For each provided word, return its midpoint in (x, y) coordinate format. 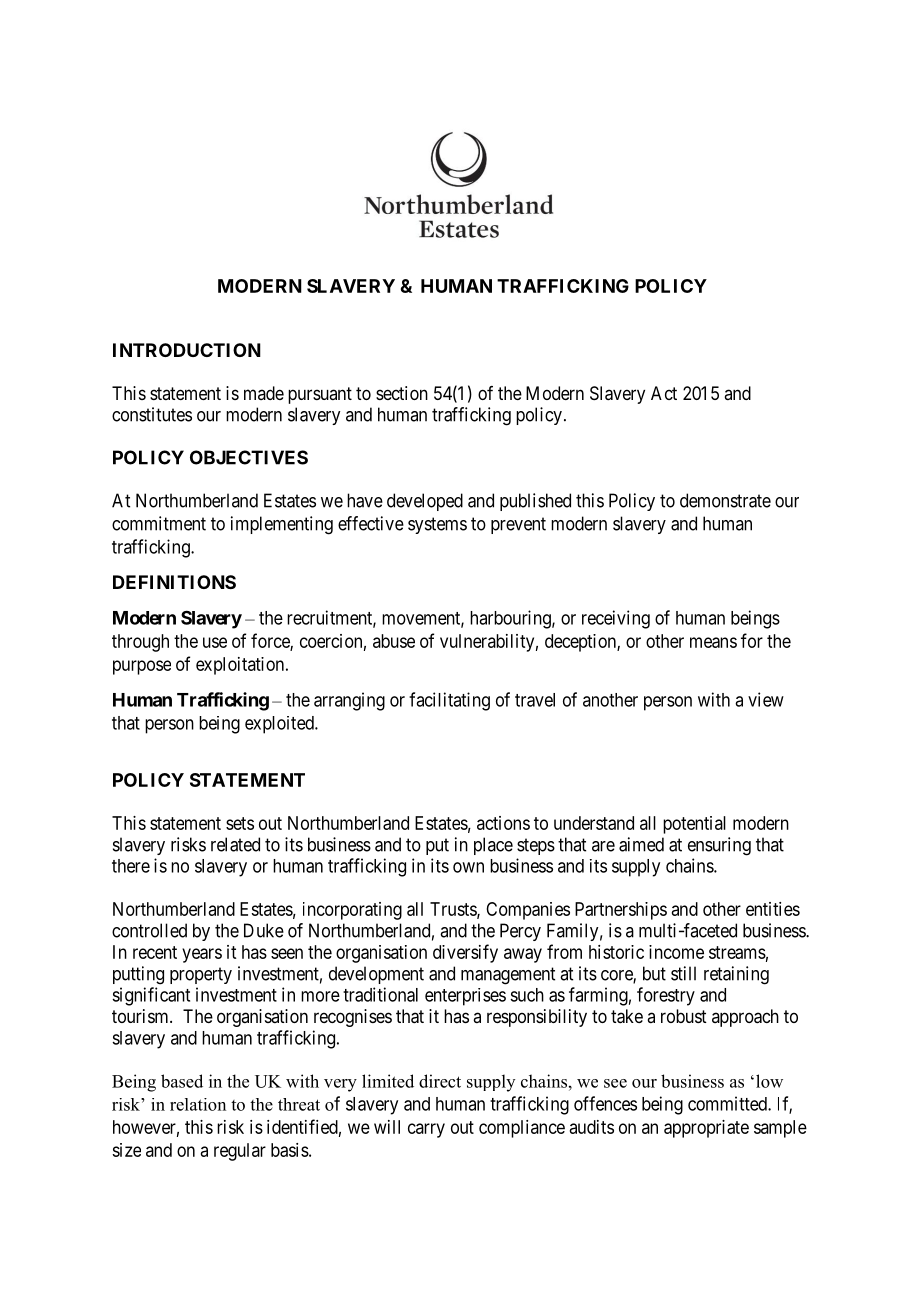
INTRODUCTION (187, 350)
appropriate (706, 1129)
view (766, 699)
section (402, 393)
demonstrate (725, 500)
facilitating (449, 701)
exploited (280, 725)
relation (198, 1104)
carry (426, 1130)
